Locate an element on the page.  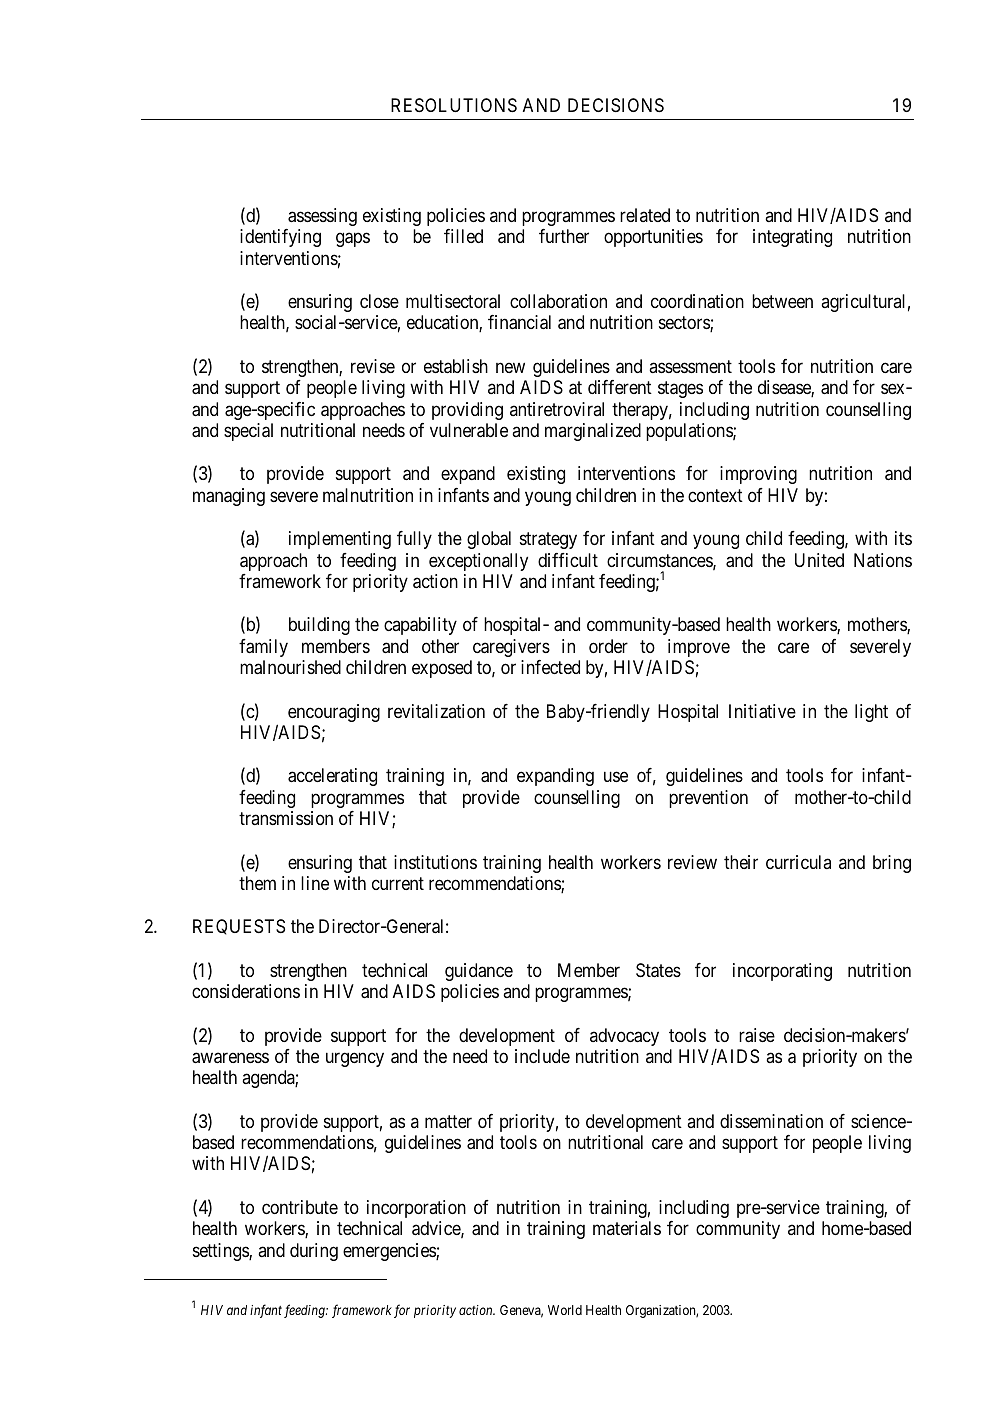
them is located at coordinates (257, 883).
